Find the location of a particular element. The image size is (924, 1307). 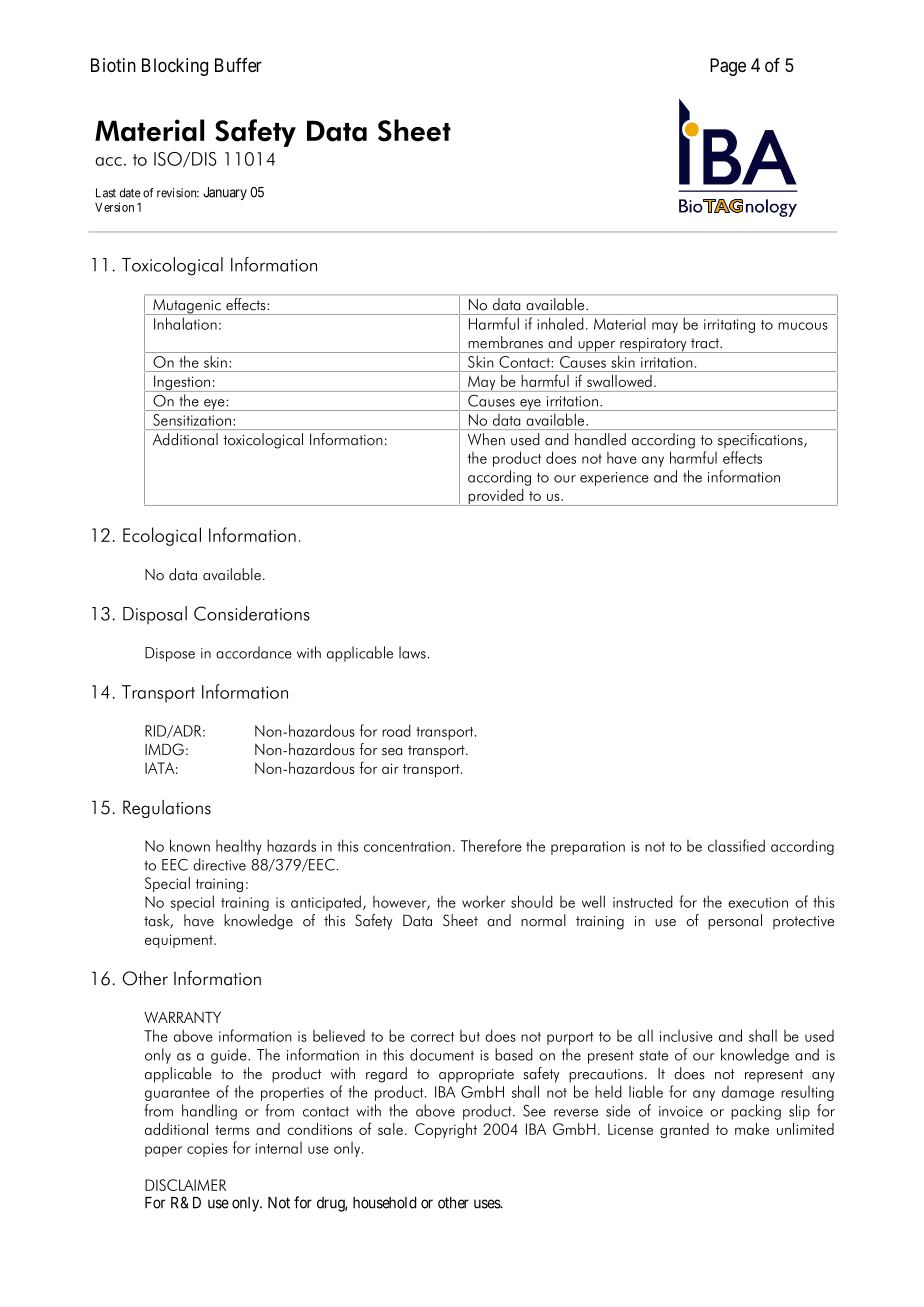

Blocking is located at coordinates (175, 67).
